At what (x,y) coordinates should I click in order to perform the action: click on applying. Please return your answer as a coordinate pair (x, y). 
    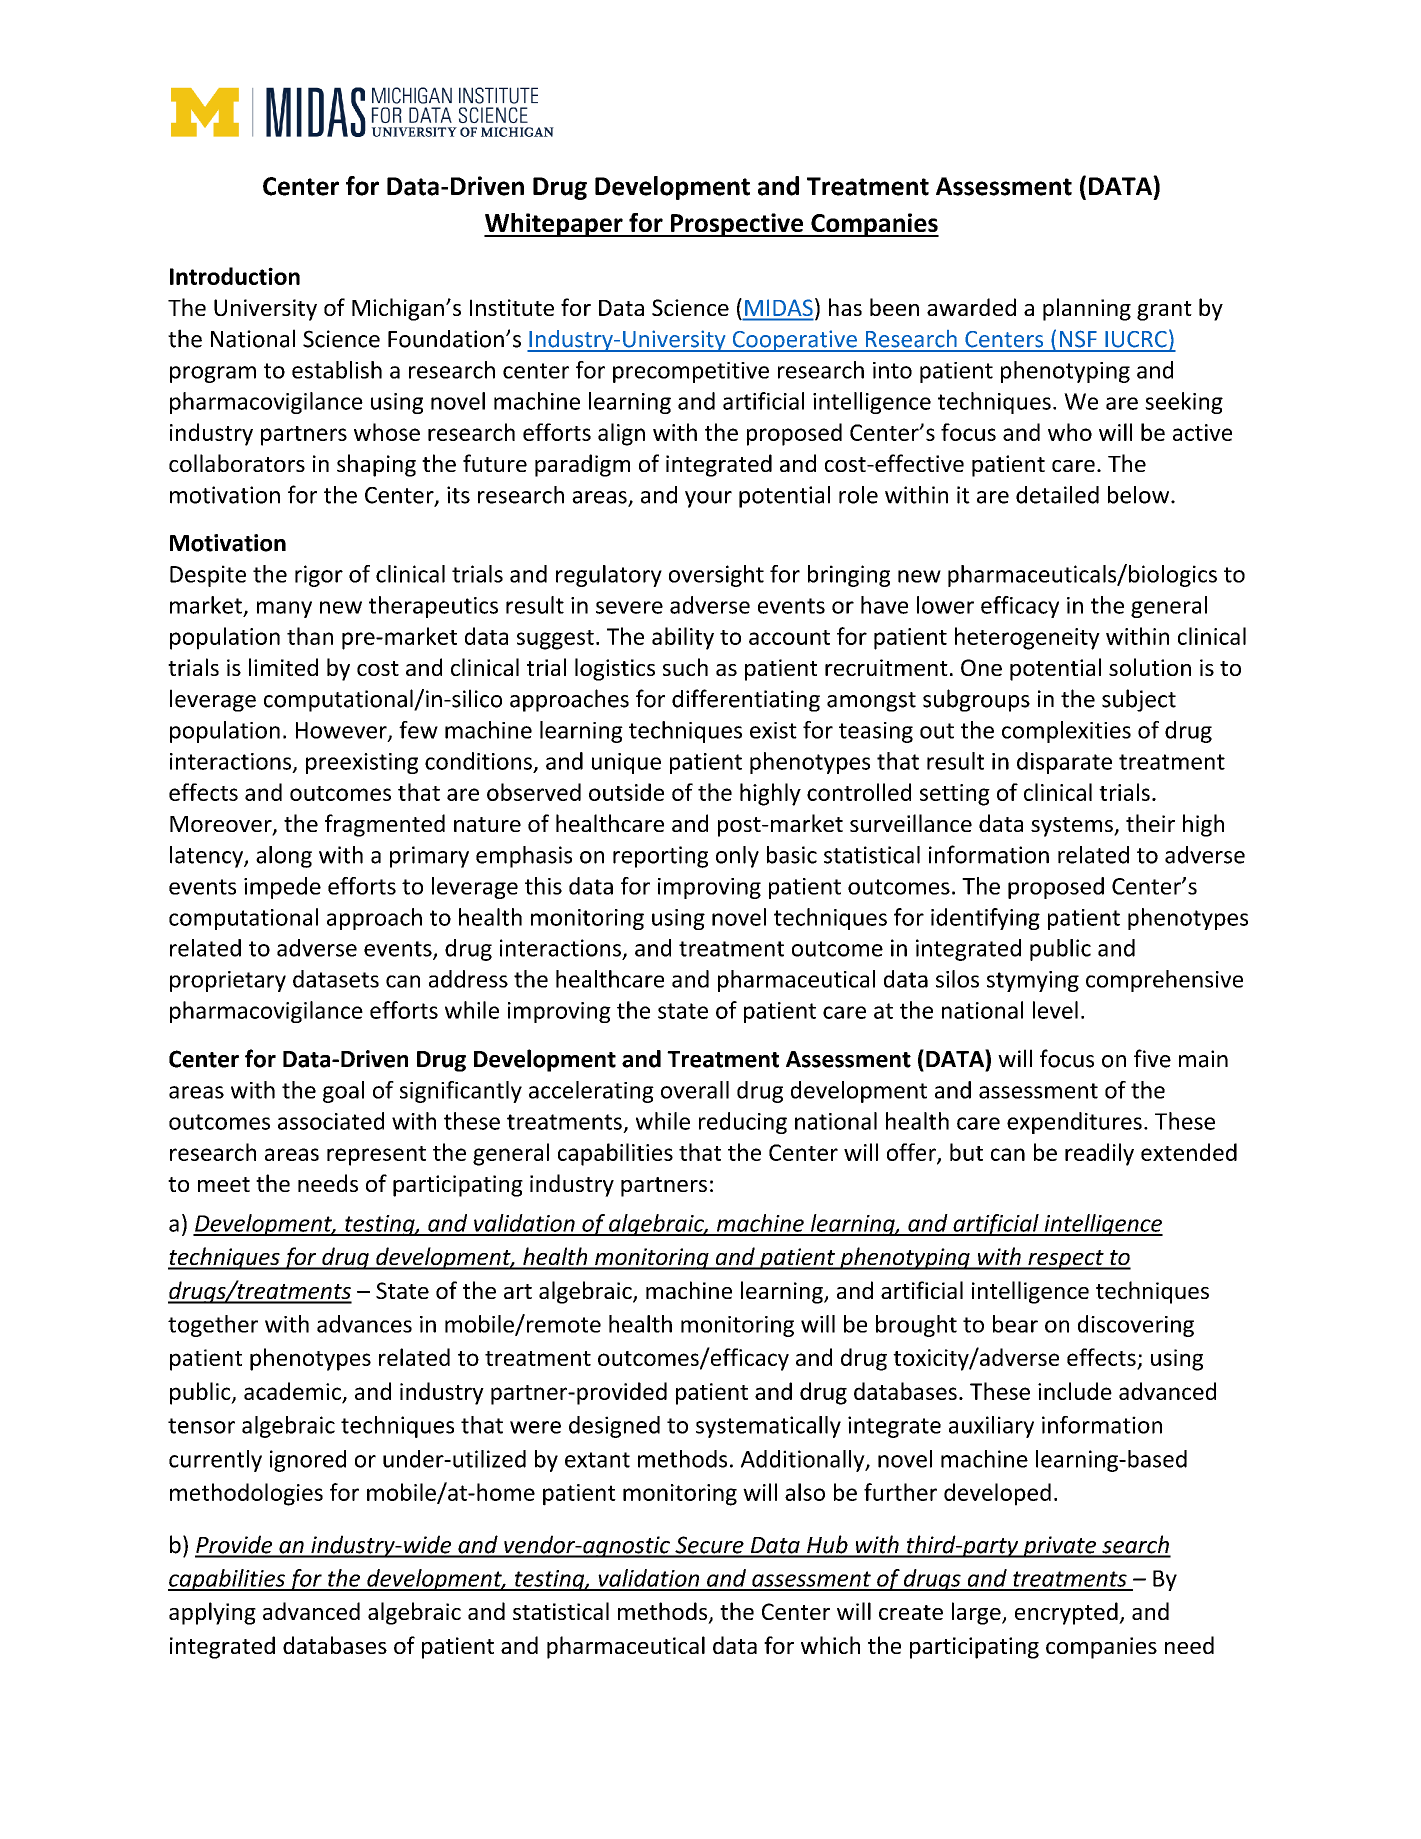
    Looking at the image, I should click on (212, 1613).
